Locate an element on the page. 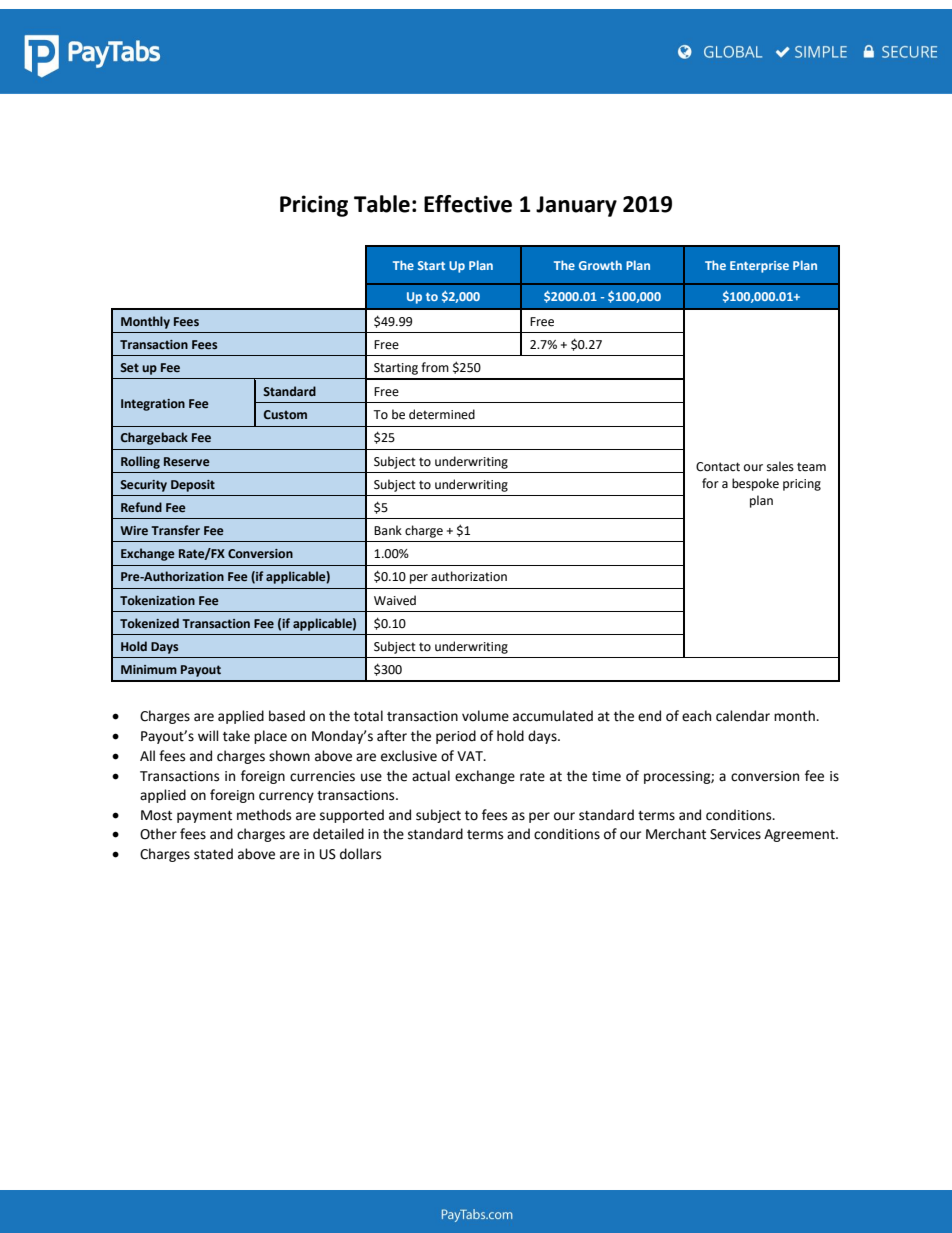 This page has width=952, height=1233. will is located at coordinates (208, 735).
